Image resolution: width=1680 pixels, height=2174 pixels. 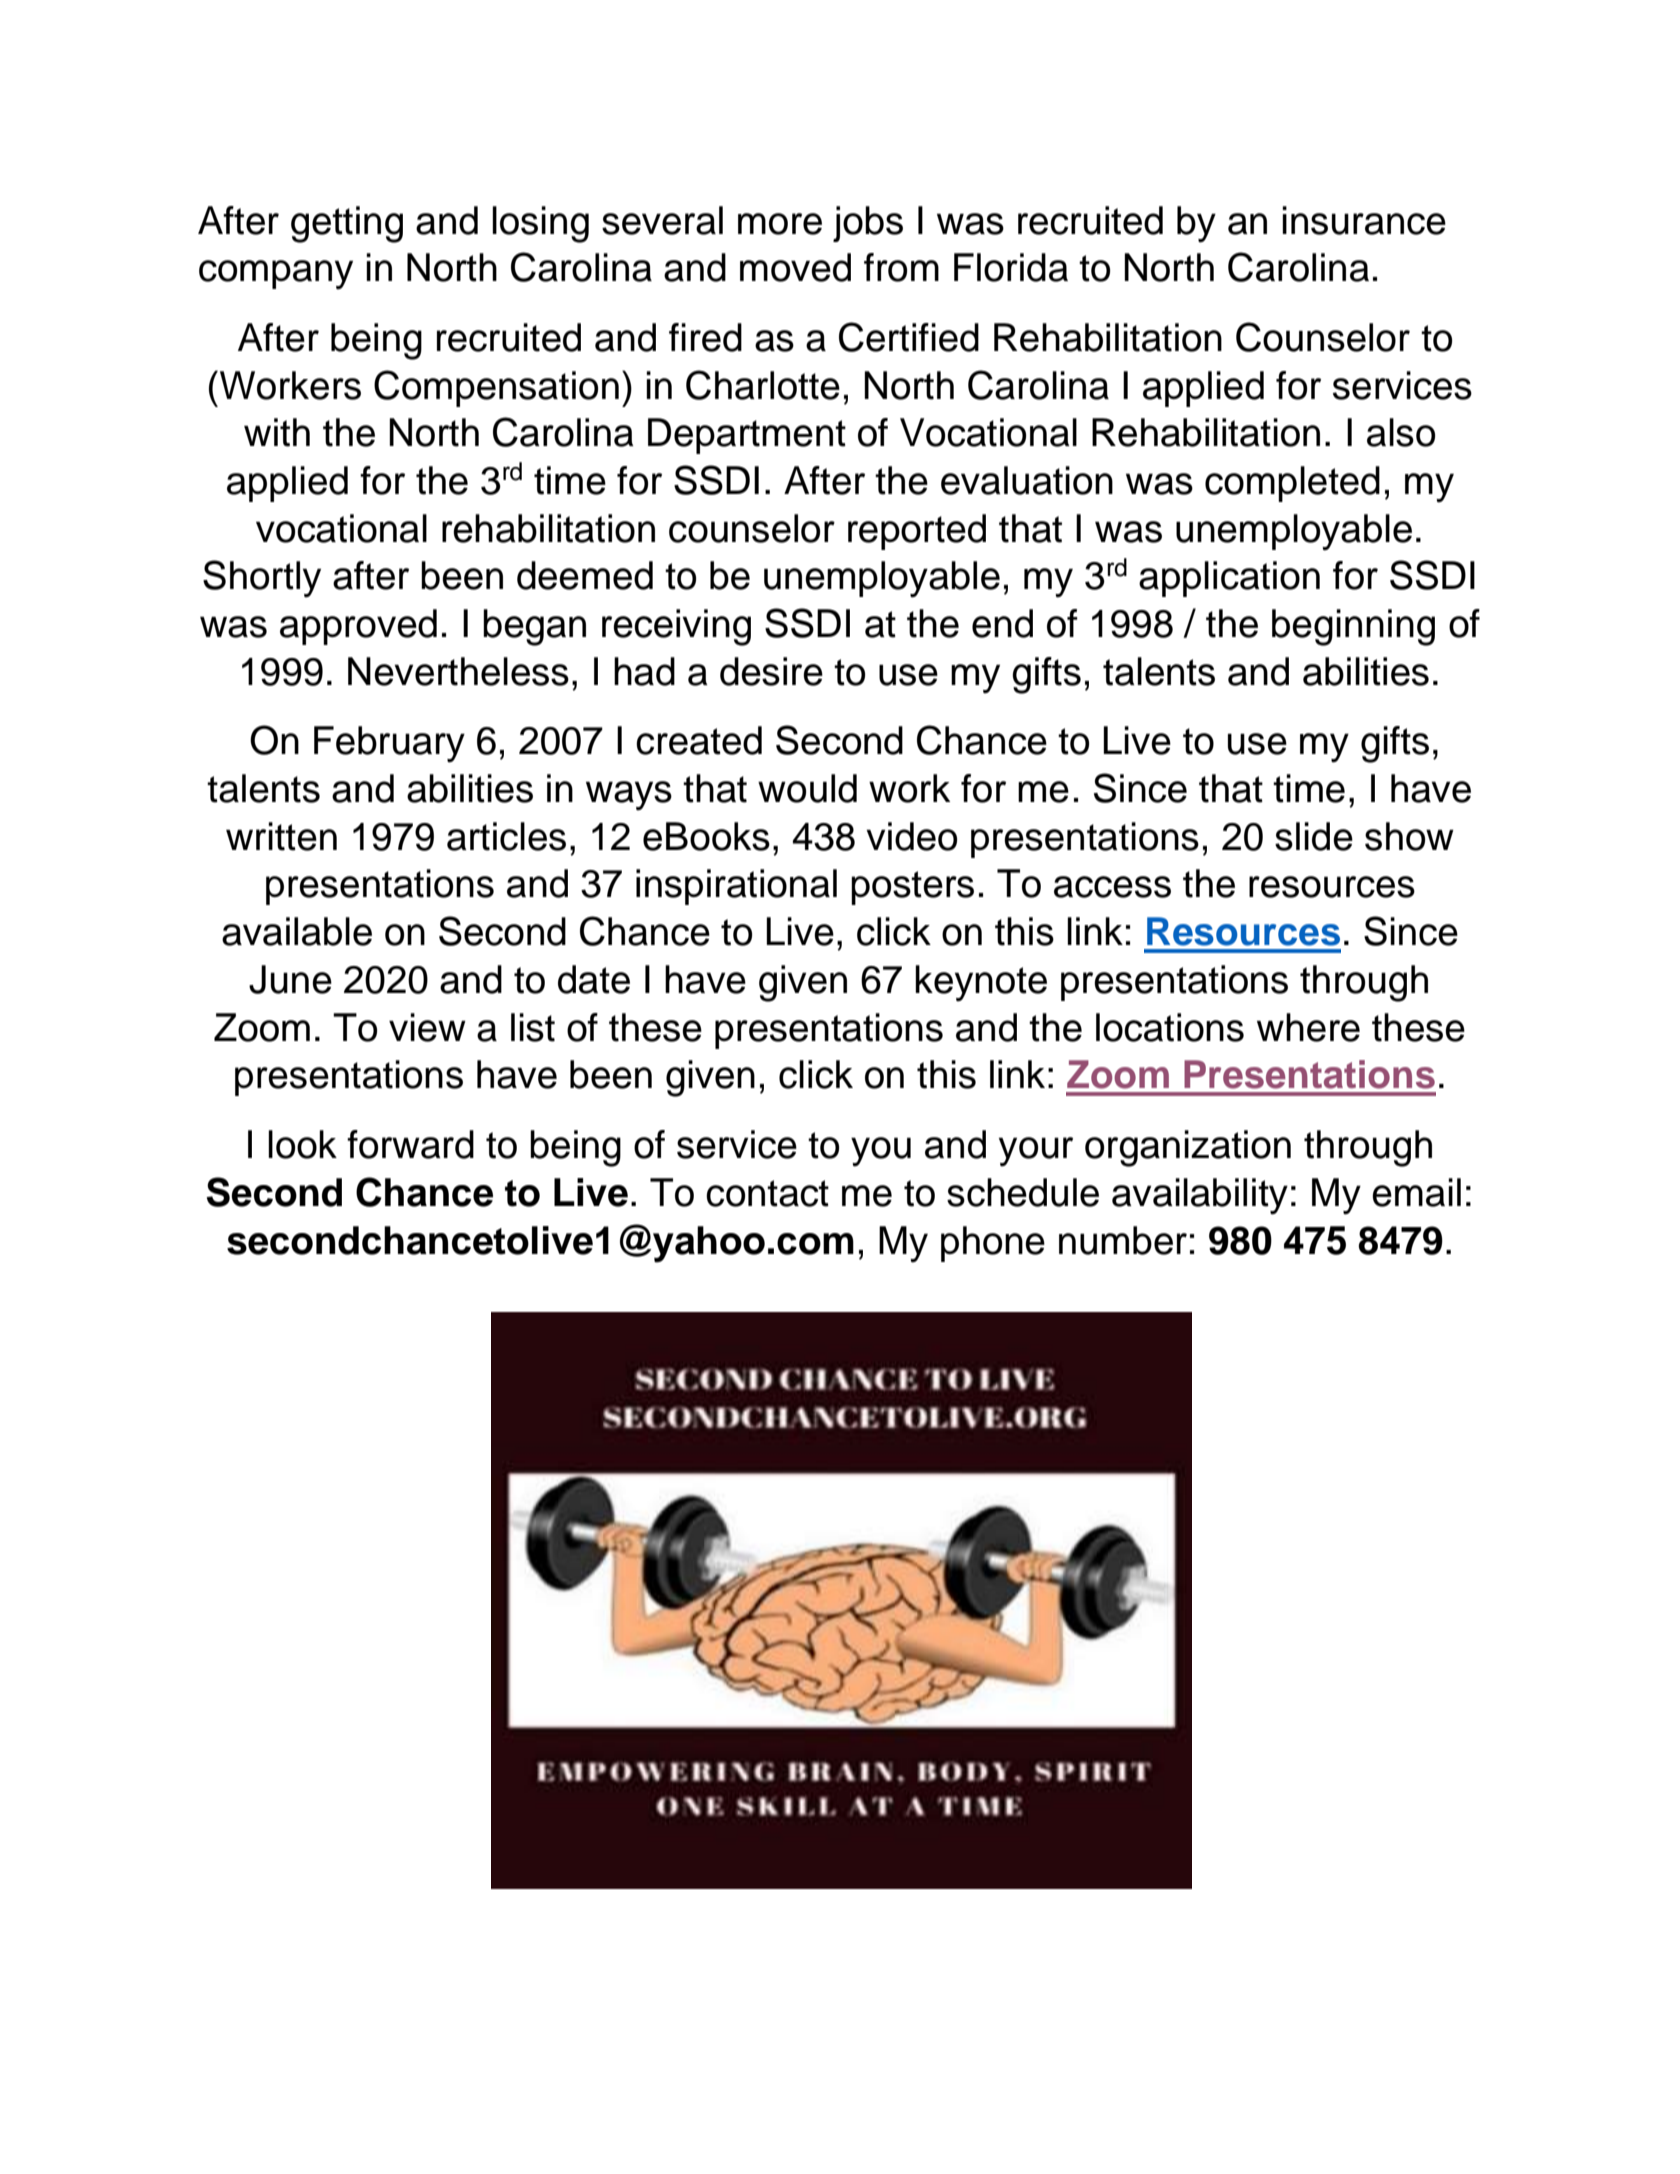 What do you see at coordinates (347, 224) in the page?
I see `getting` at bounding box center [347, 224].
